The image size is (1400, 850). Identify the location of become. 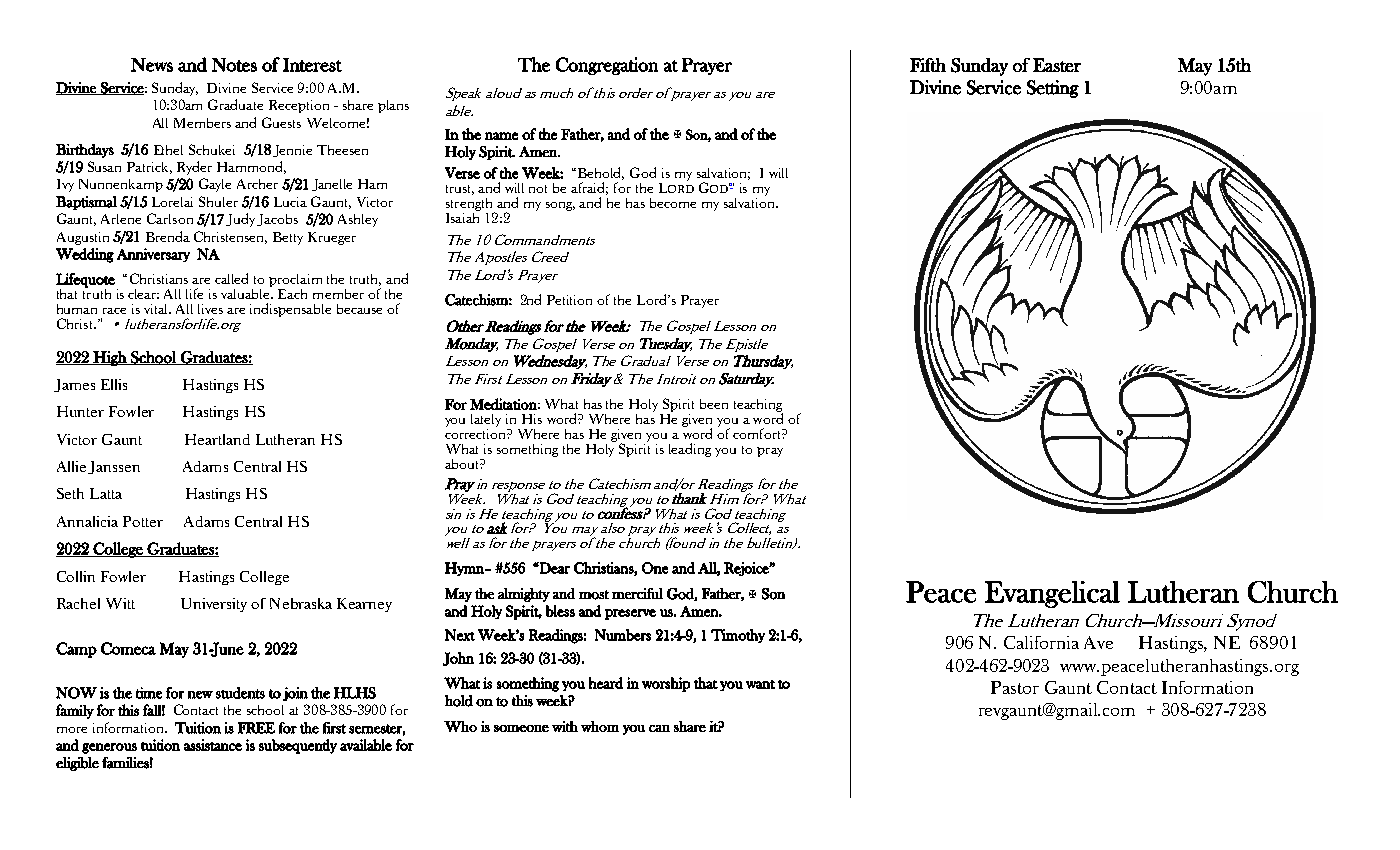
(673, 203).
